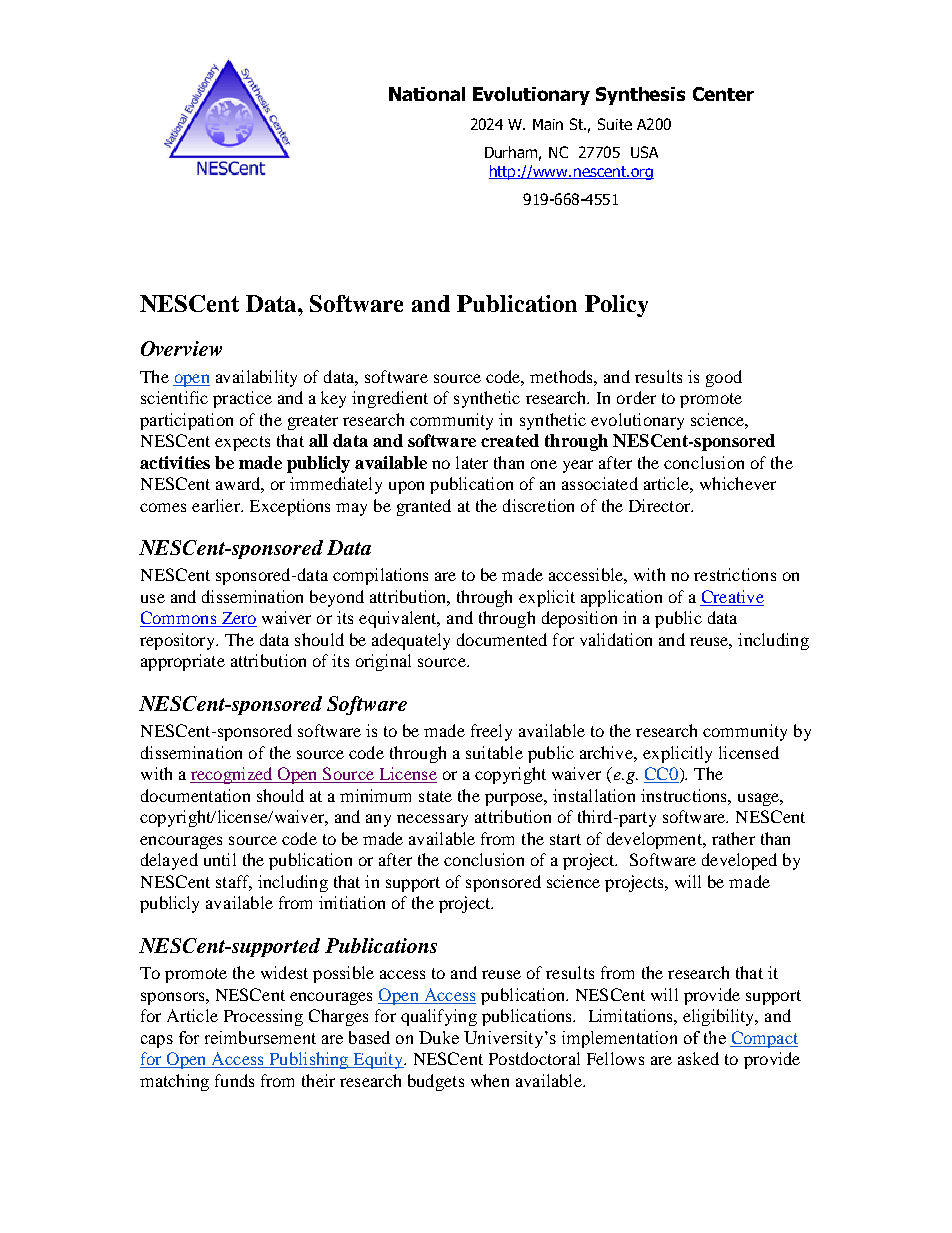 This screenshot has width=952, height=1233. Describe the element at coordinates (234, 1080) in the screenshot. I see `funds` at that location.
